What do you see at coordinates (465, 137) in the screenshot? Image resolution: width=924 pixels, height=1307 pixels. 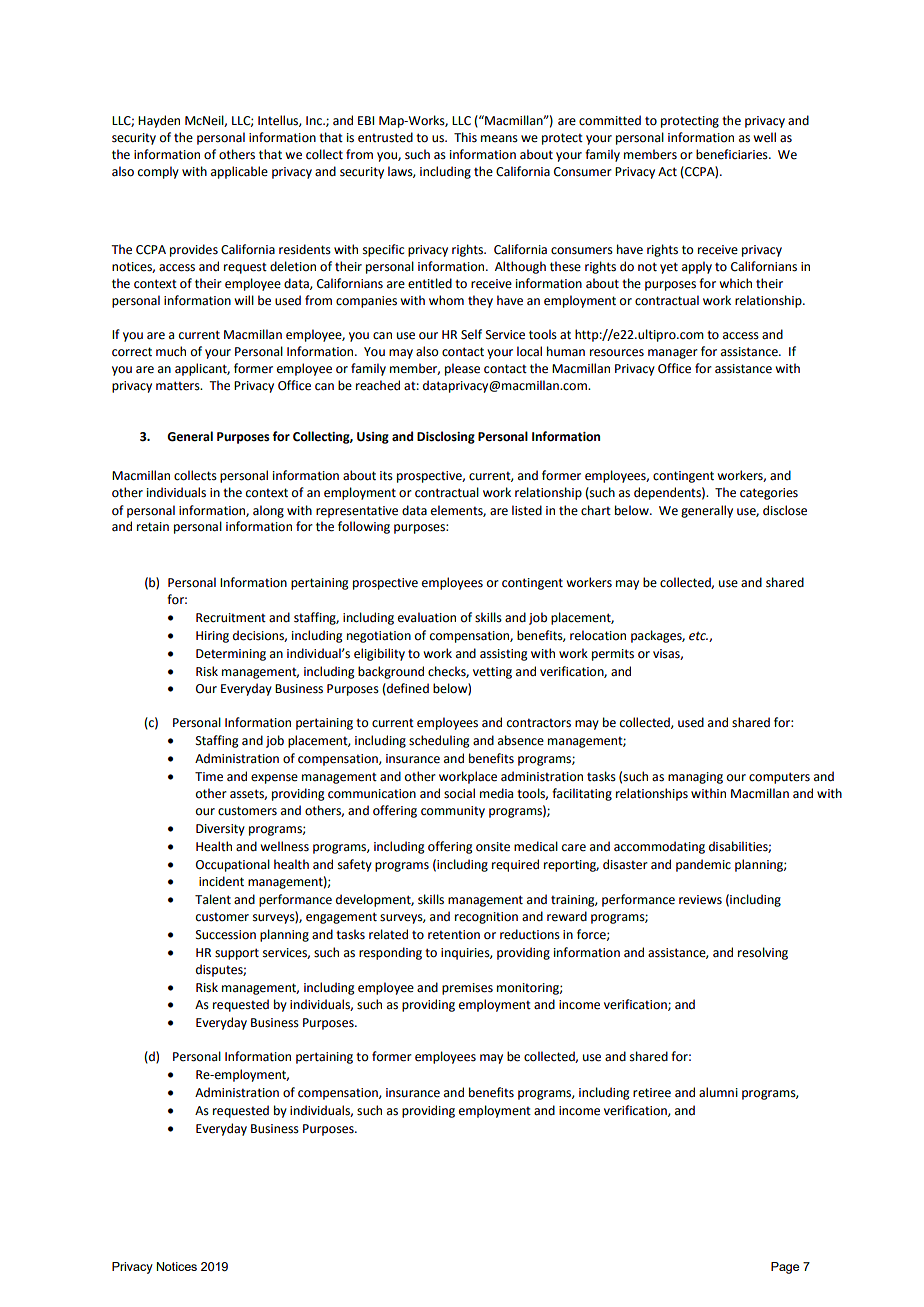 I see `This` at bounding box center [465, 137].
